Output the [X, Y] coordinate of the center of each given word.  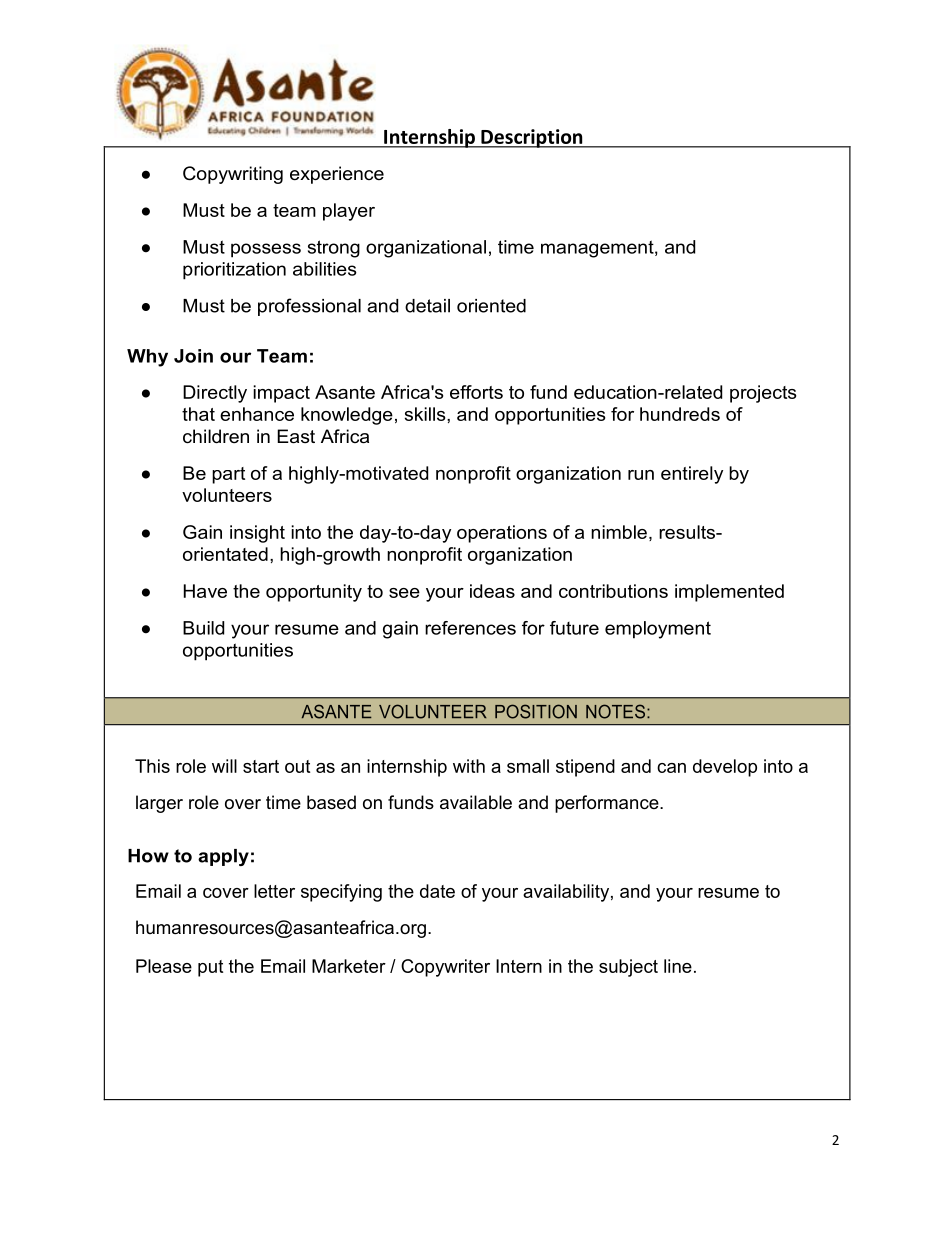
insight [257, 534]
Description [532, 138]
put [210, 968]
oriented [491, 306]
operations [502, 534]
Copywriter [445, 968]
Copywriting [233, 175]
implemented [729, 593]
